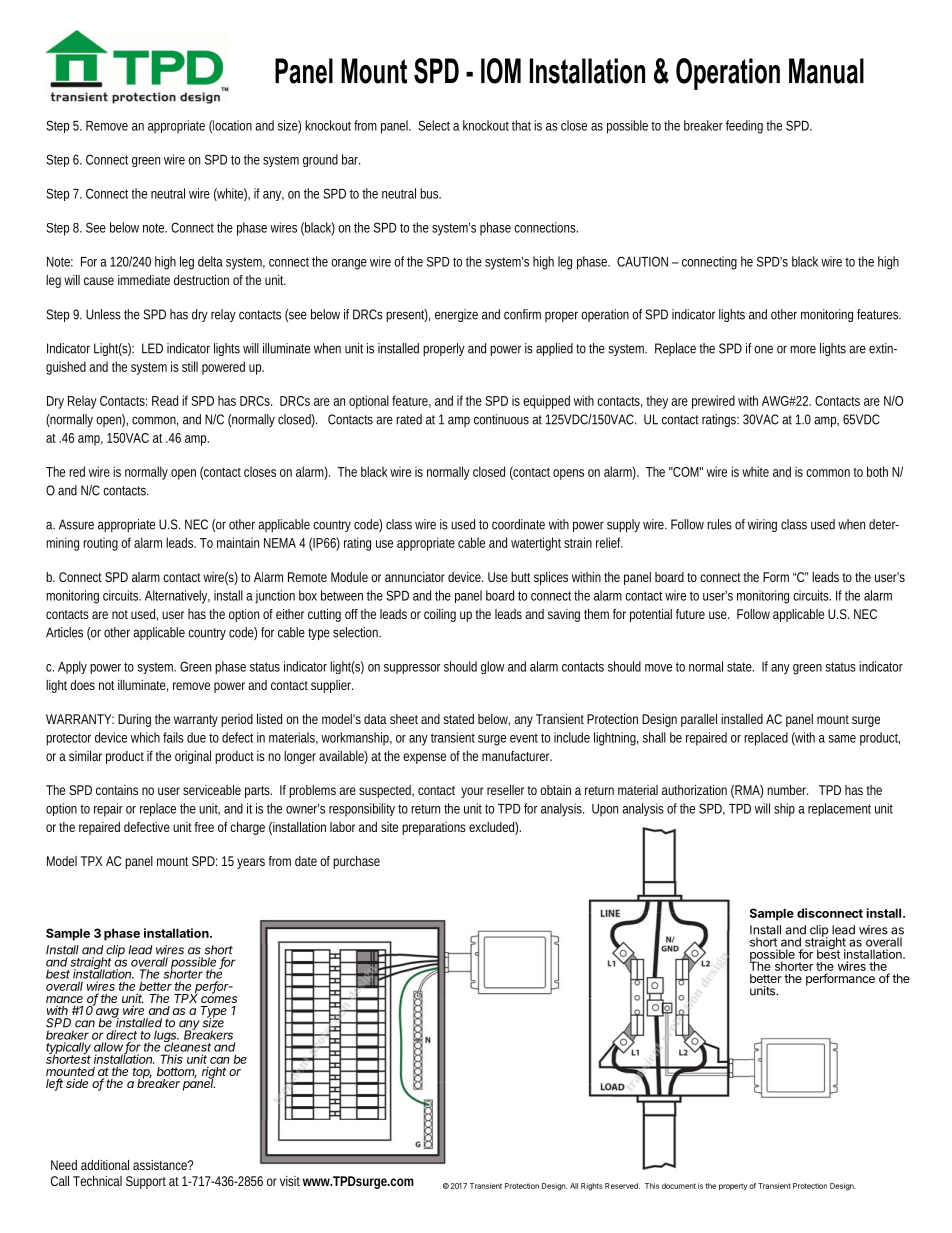  I want to click on future, so click(690, 614).
